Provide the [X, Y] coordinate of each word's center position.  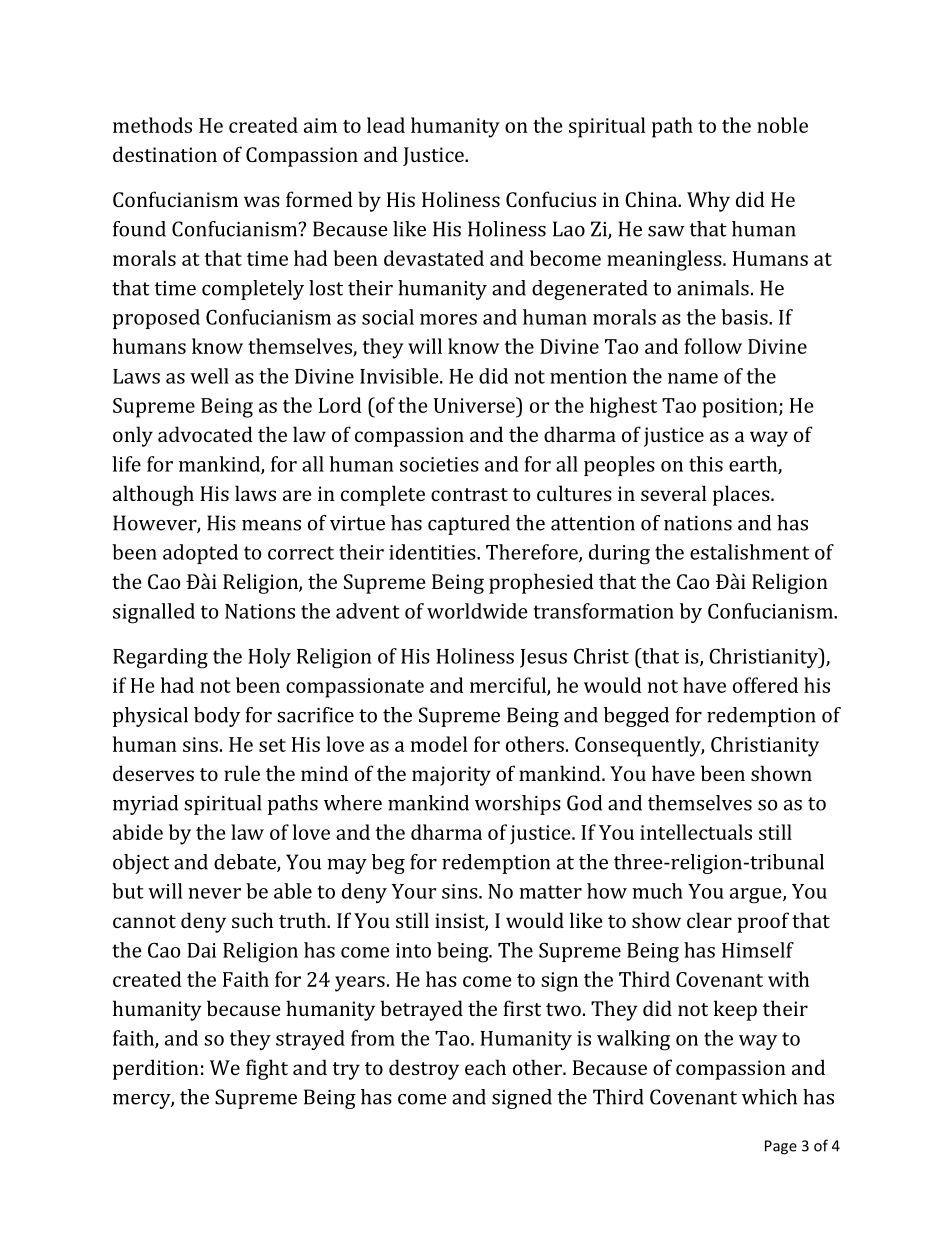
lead [386, 125]
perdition [156, 1069]
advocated [205, 434]
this [706, 464]
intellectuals [696, 832]
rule [242, 773]
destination [165, 154]
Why [708, 201]
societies [439, 464]
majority [451, 776]
